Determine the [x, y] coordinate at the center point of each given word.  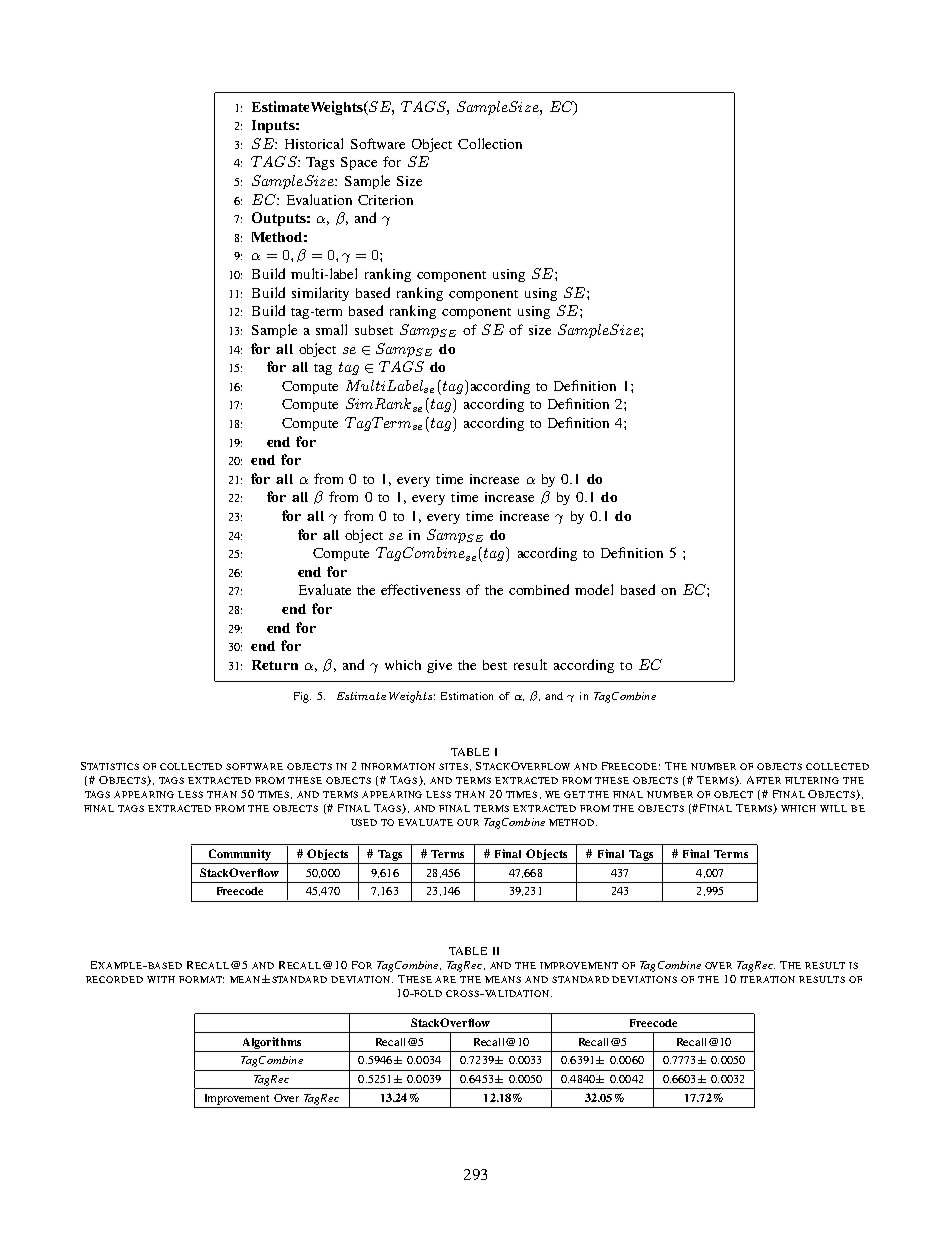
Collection [490, 143]
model [594, 589]
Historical [314, 143]
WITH [161, 979]
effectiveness [420, 589]
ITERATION [767, 979]
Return [275, 665]
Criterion [385, 200]
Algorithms [272, 1043]
